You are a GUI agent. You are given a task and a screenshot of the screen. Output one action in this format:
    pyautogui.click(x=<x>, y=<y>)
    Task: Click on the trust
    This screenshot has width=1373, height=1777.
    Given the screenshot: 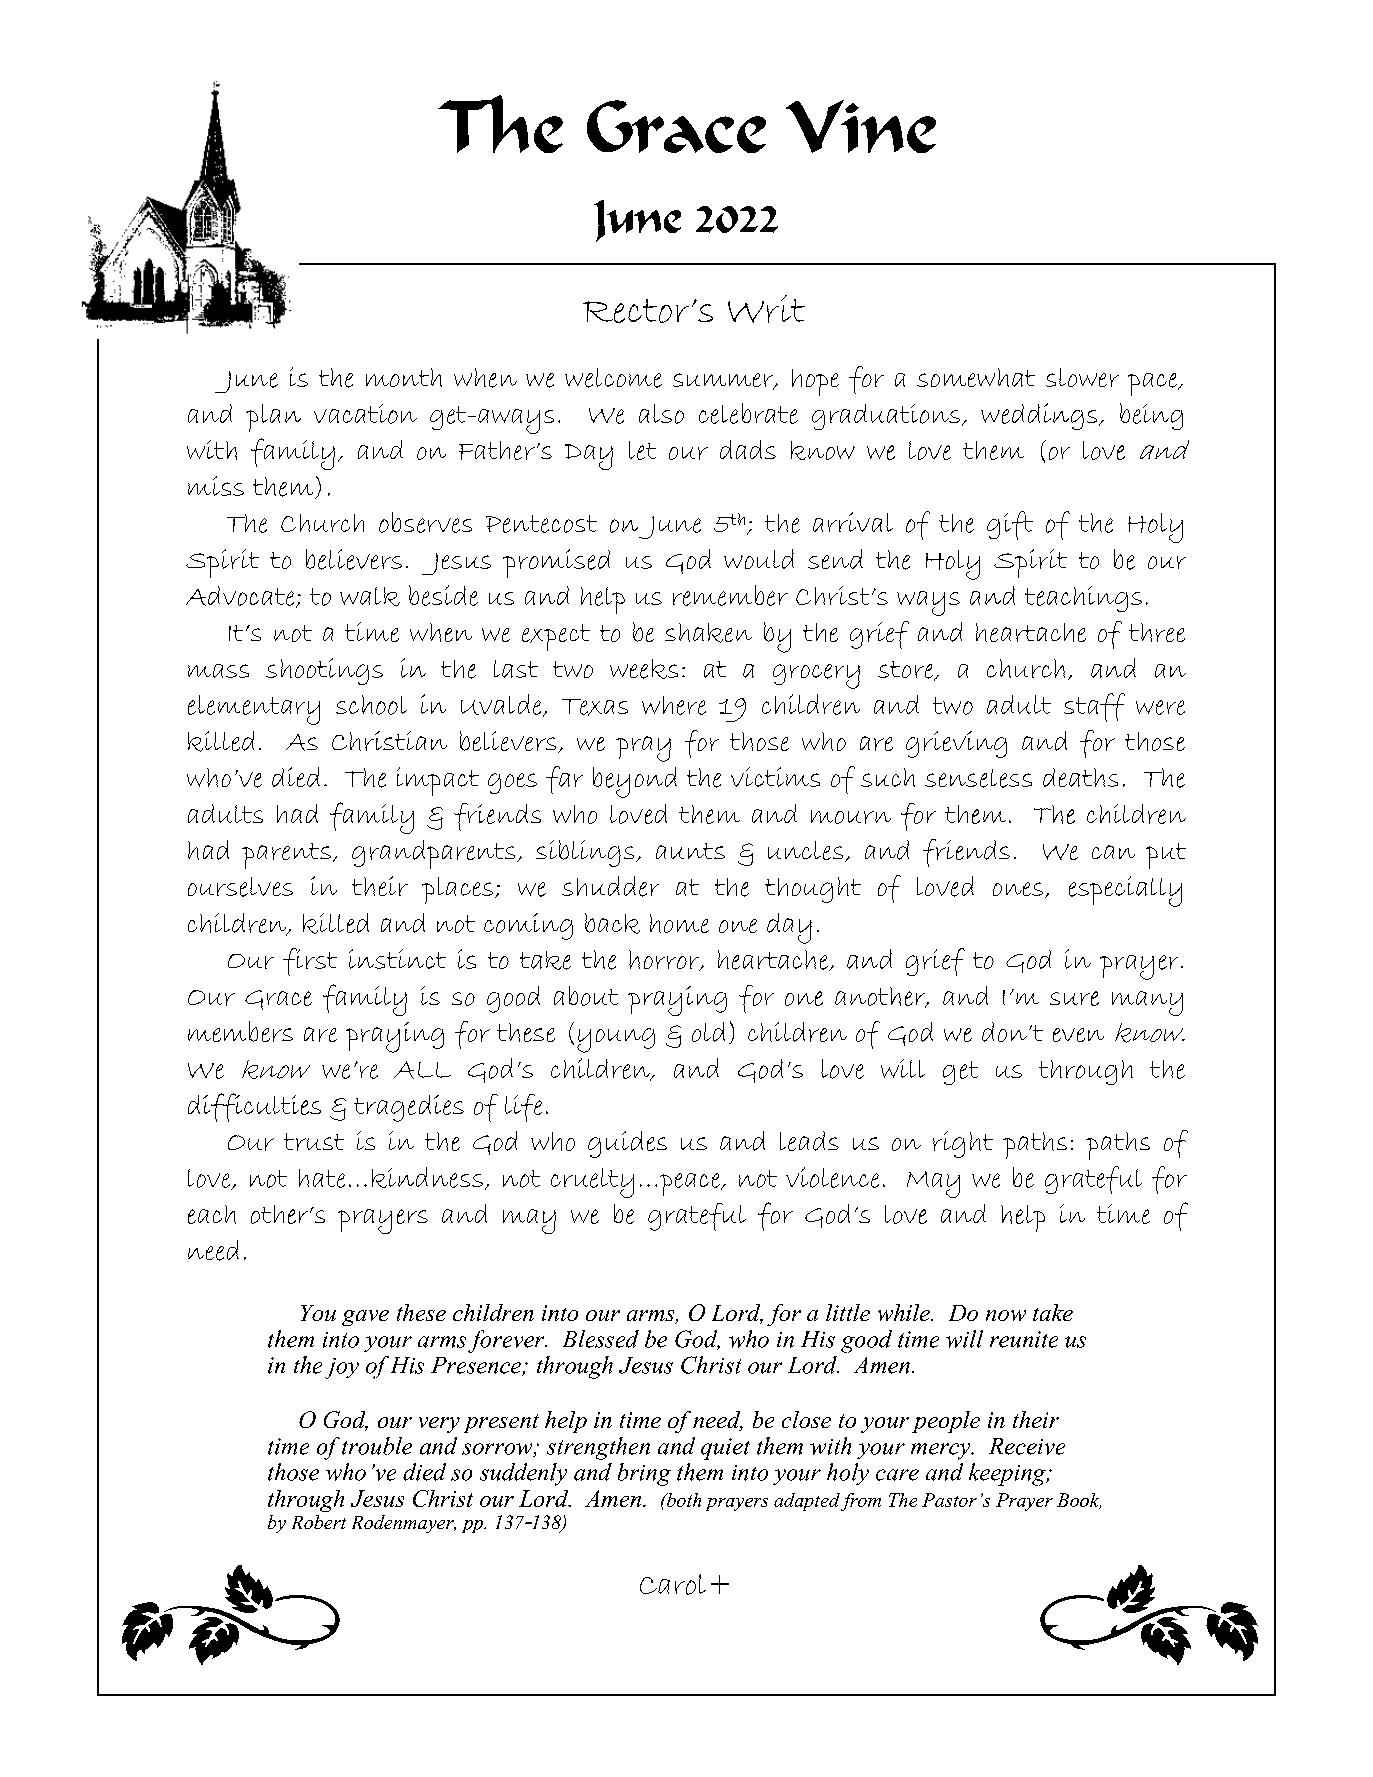 What is the action you would take?
    pyautogui.click(x=314, y=1142)
